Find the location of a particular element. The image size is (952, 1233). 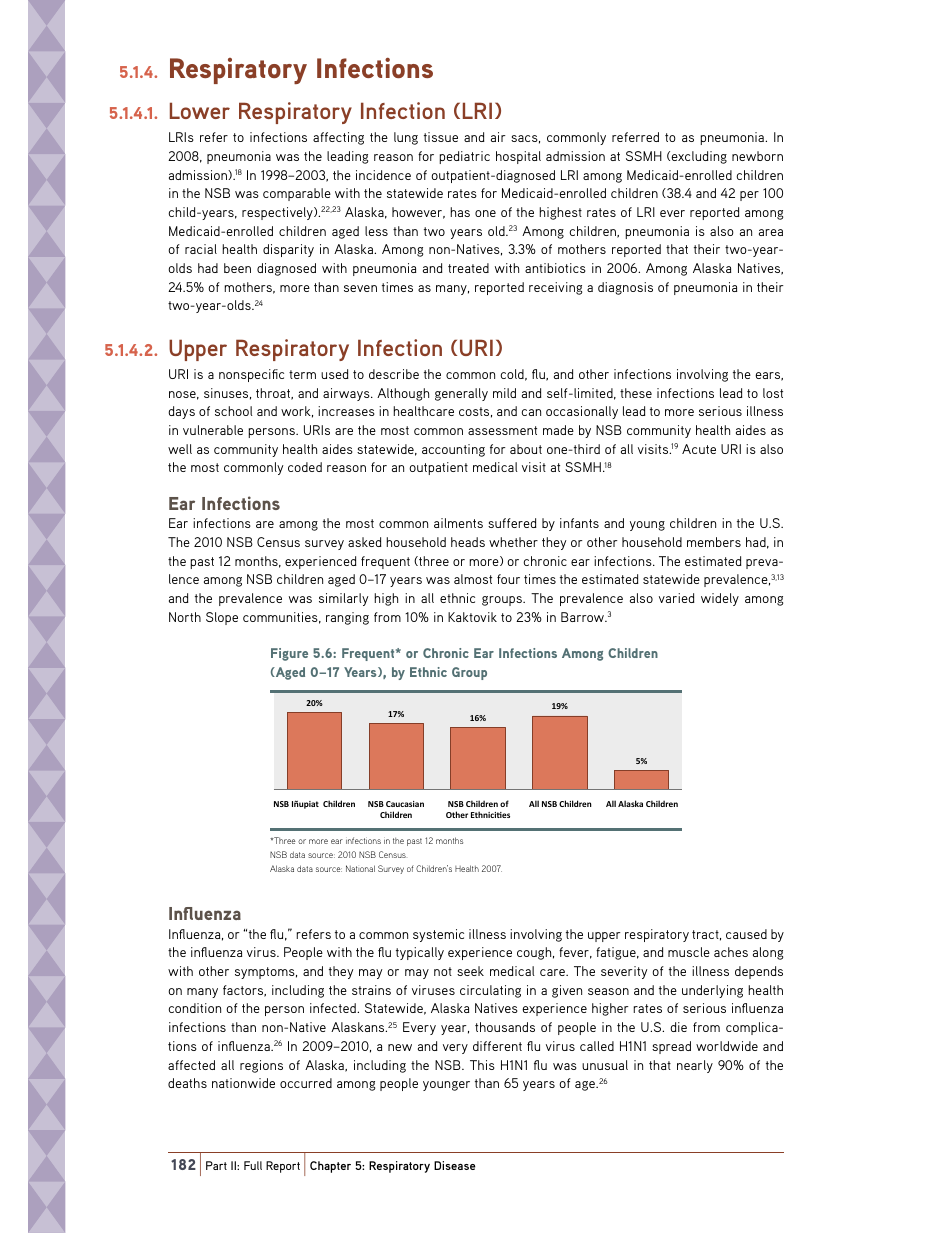

pediatric is located at coordinates (464, 157).
